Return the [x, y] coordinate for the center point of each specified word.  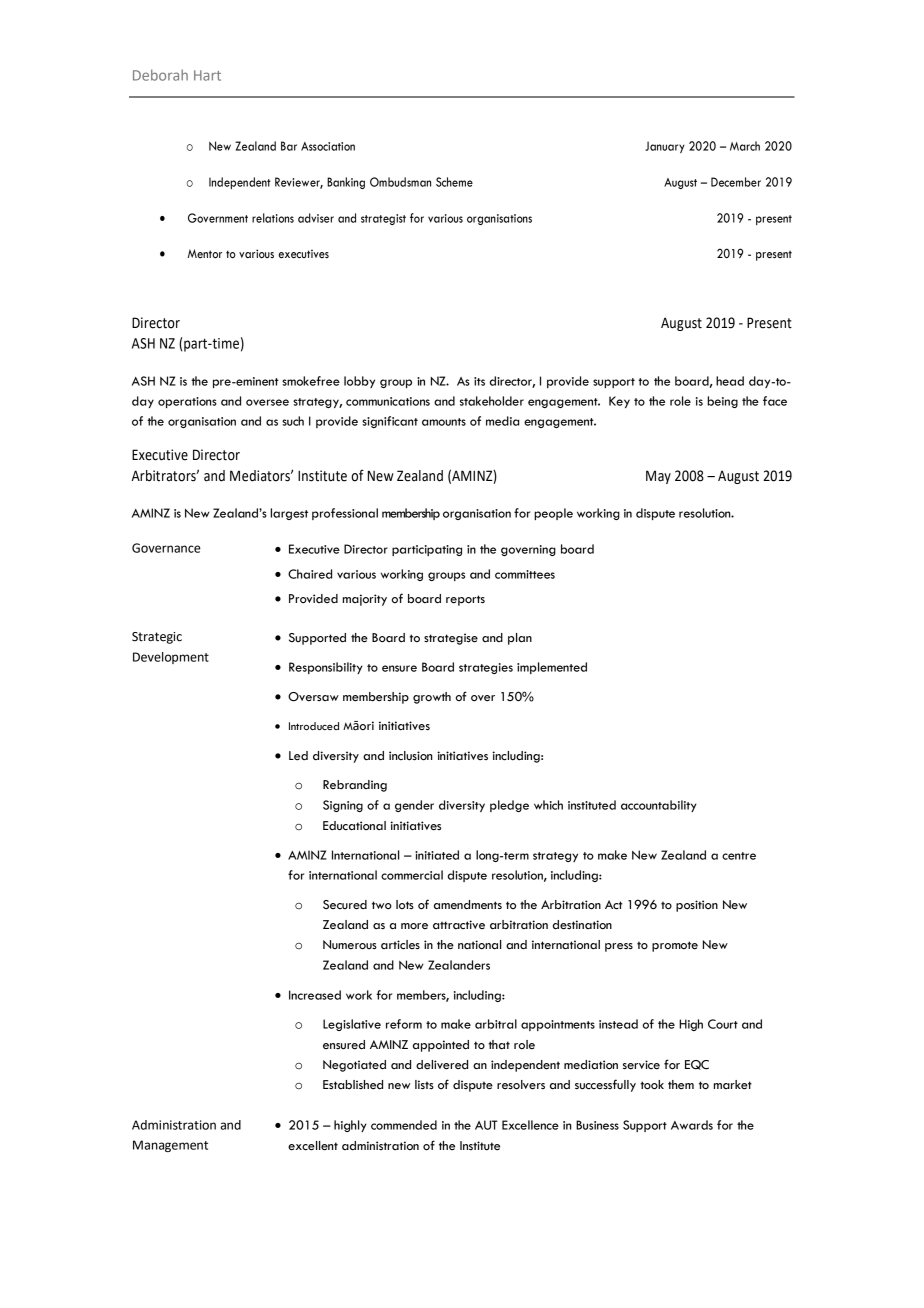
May [658, 477]
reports [465, 600]
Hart [207, 75]
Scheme [454, 182]
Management [170, 1146]
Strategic [157, 638]
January [665, 147]
